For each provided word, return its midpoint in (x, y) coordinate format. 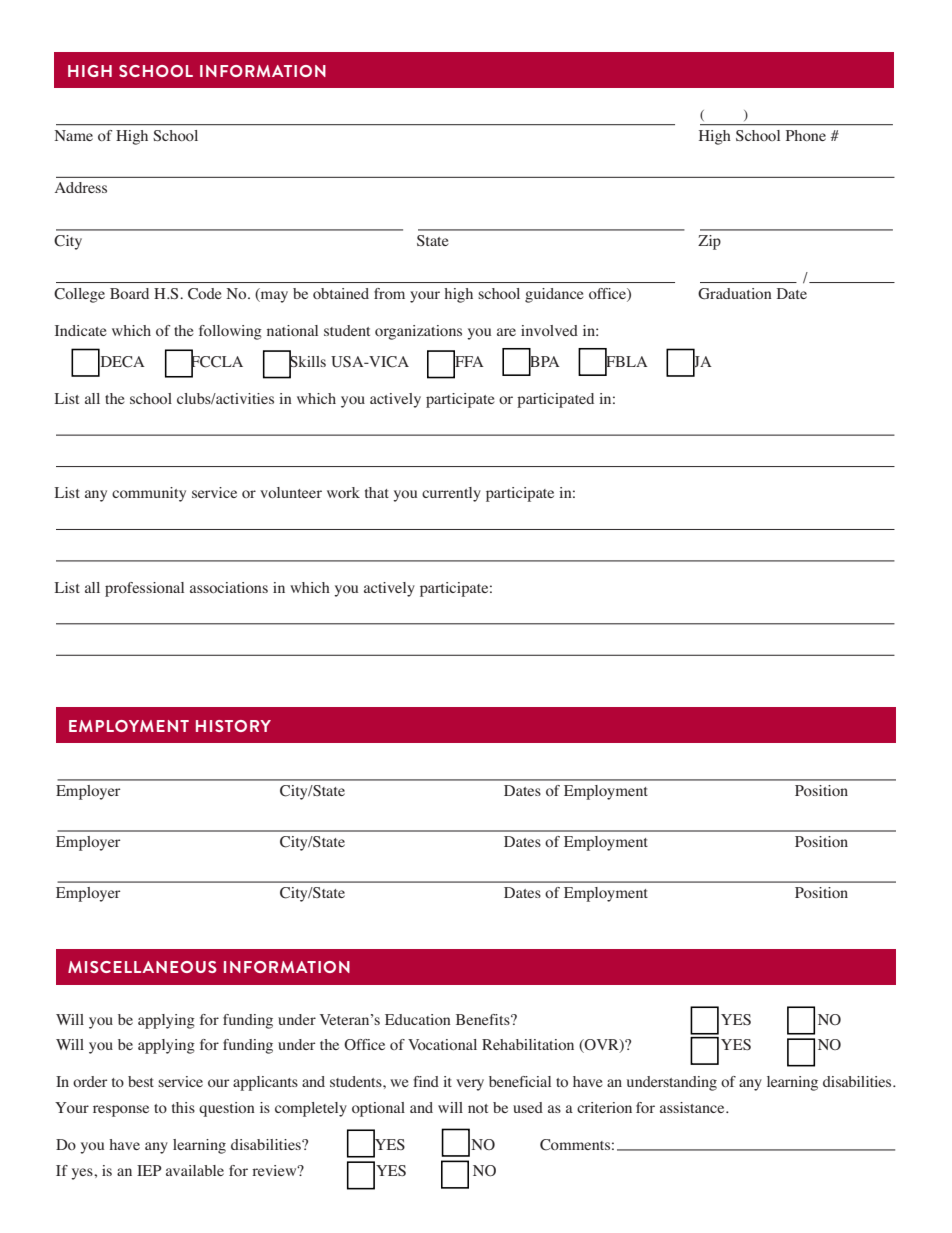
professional (144, 589)
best (141, 1081)
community (149, 494)
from (389, 293)
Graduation (735, 294)
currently (451, 494)
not (478, 1108)
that (377, 492)
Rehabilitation (528, 1044)
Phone (806, 135)
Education (418, 1019)
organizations (418, 332)
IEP (149, 1170)
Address (81, 187)
